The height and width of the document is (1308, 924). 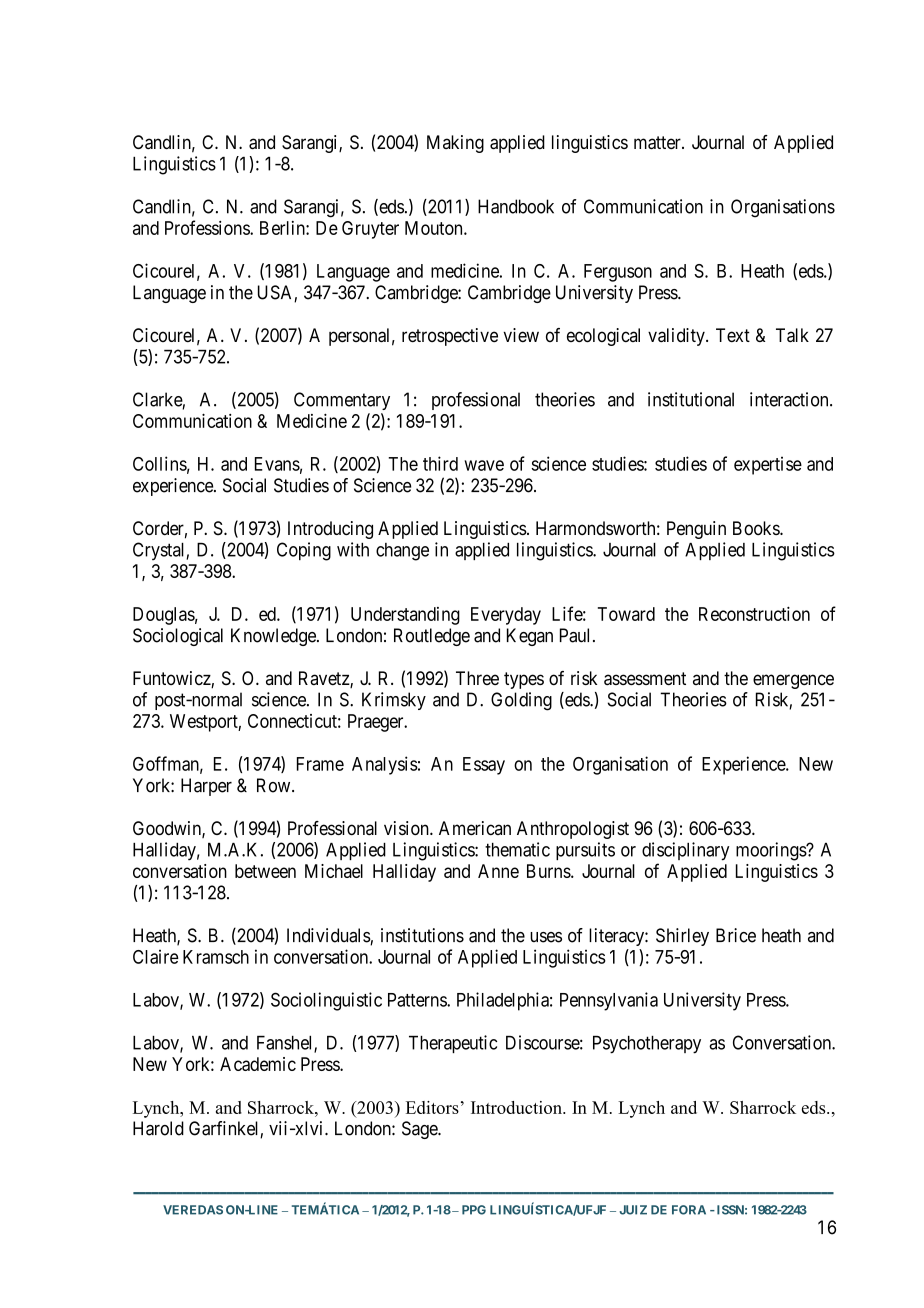 What do you see at coordinates (455, 144) in the document?
I see `Making` at bounding box center [455, 144].
